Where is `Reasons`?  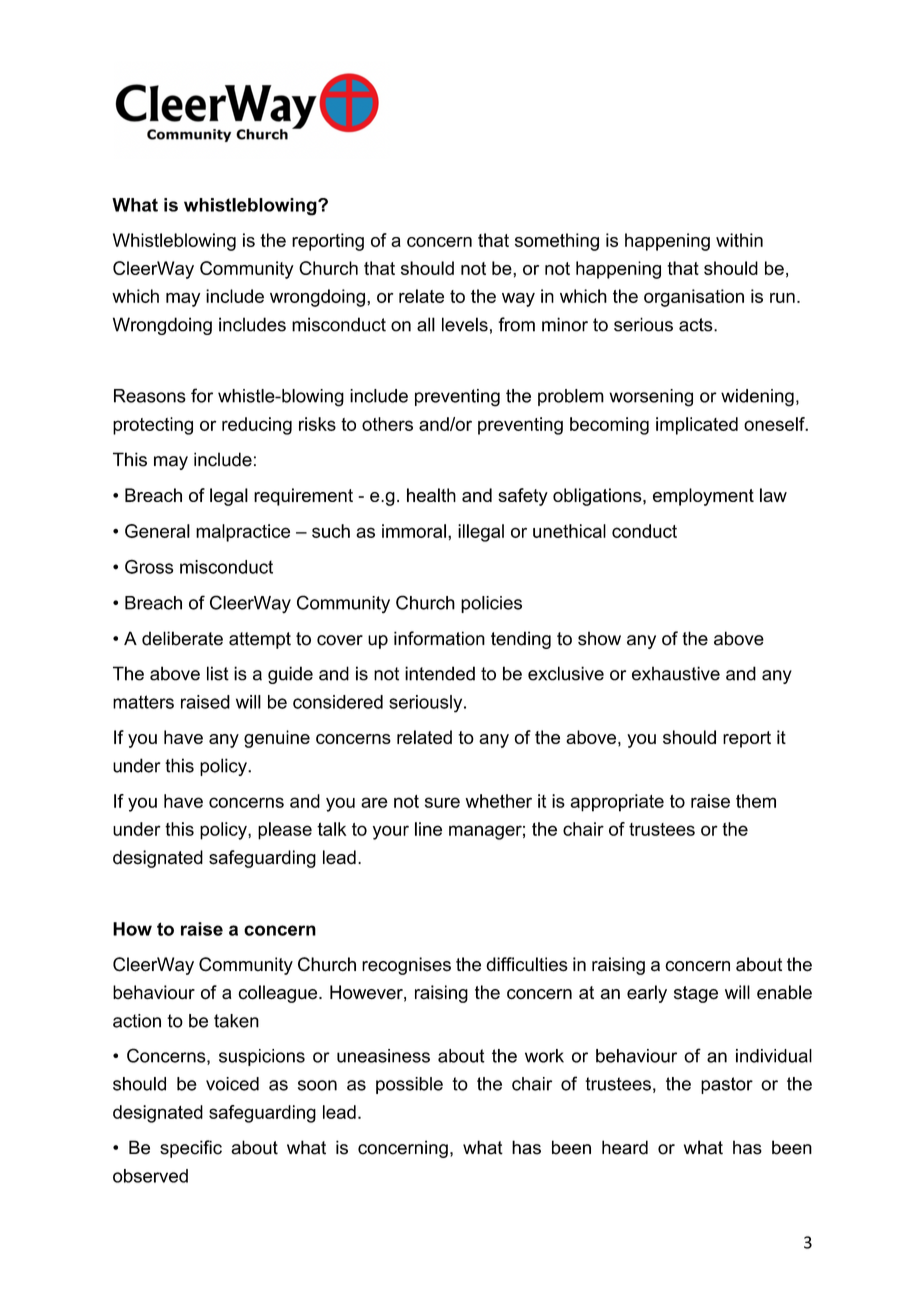 Reasons is located at coordinates (150, 396).
